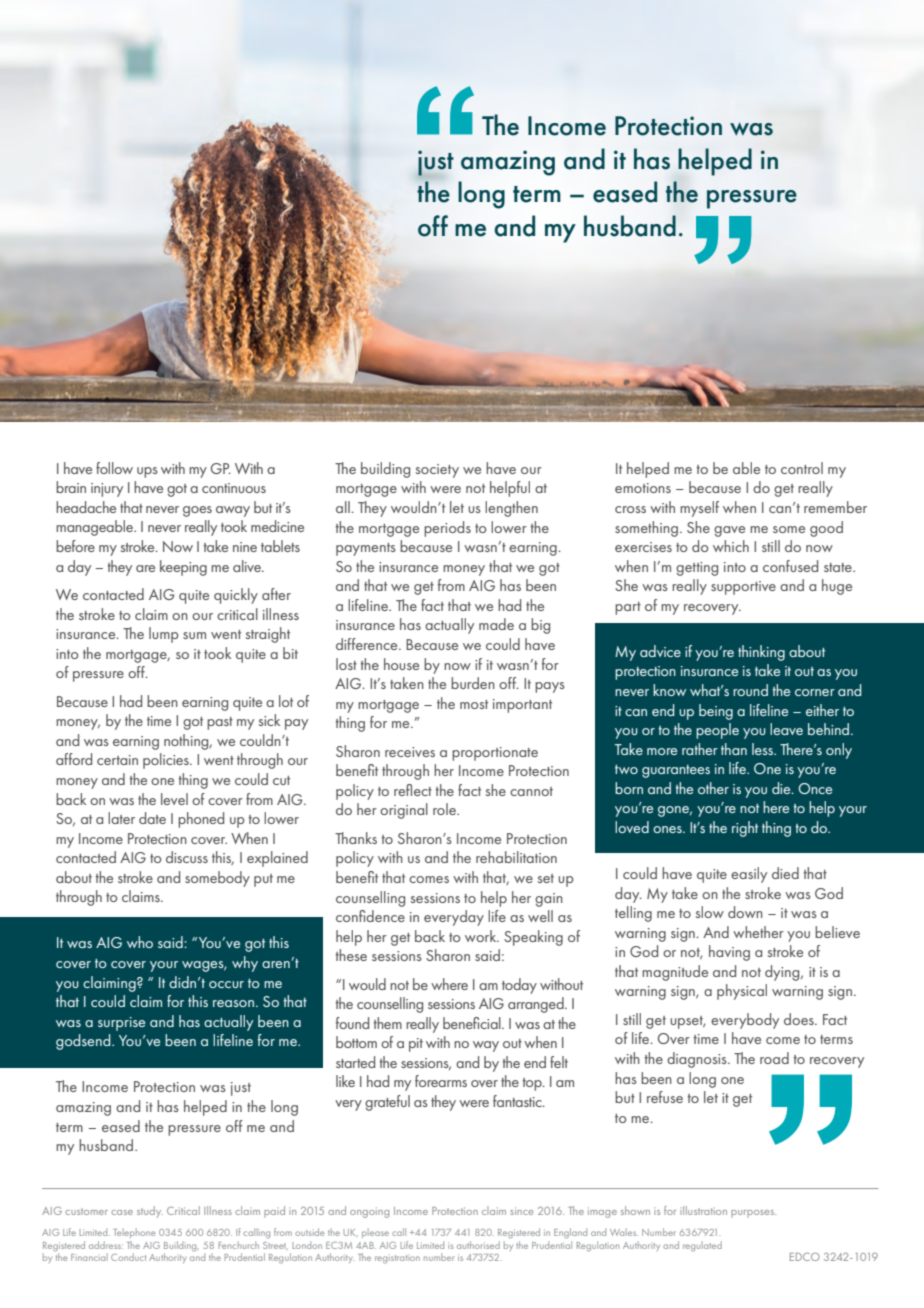 This document has width=924, height=1308. What do you see at coordinates (140, 942) in the document?
I see `who` at bounding box center [140, 942].
